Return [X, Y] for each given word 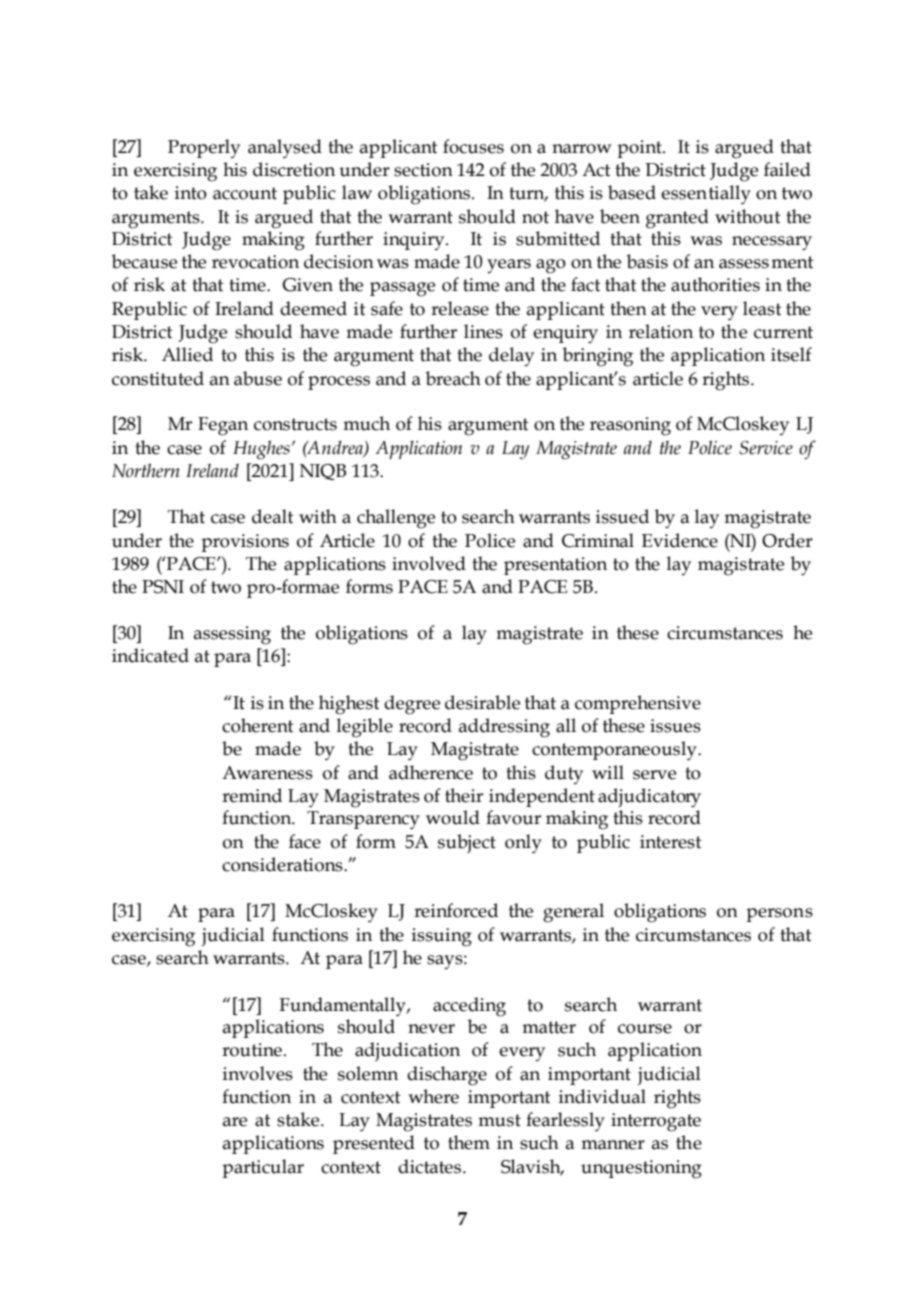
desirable [482, 702]
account [245, 193]
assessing [232, 635]
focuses [473, 146]
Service [766, 448]
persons [779, 915]
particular [263, 1168]
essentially [706, 195]
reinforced [456, 910]
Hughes [261, 450]
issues [675, 726]
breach [453, 378]
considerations [283, 864]
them [469, 1142]
